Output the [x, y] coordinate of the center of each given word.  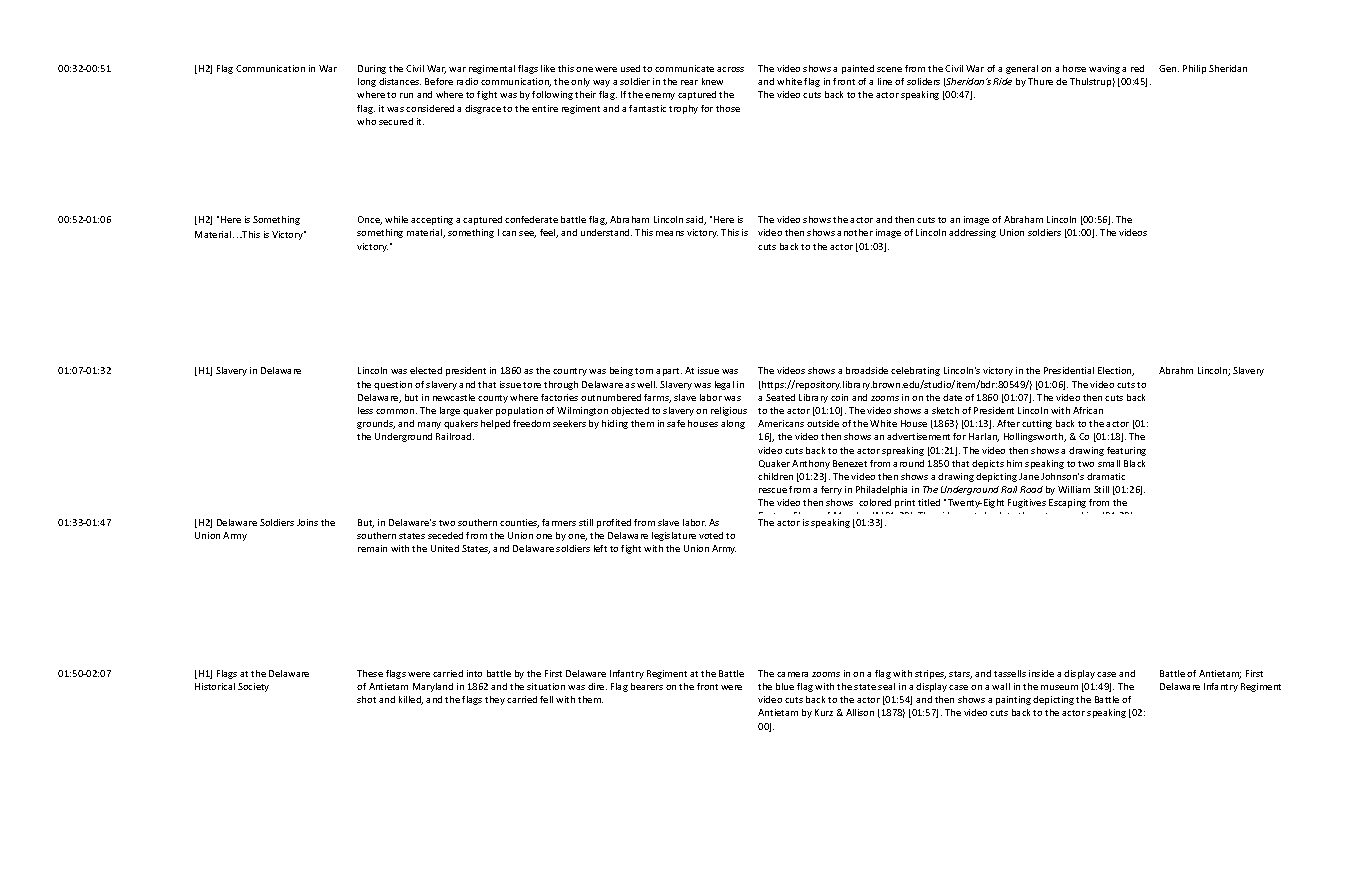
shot [366, 699]
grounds [376, 424]
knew [712, 81]
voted [711, 535]
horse [1074, 68]
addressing [972, 233]
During [372, 69]
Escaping [1067, 503]
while [396, 219]
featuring [1126, 451]
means [670, 233]
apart [669, 372]
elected [426, 370]
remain [372, 548]
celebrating [915, 371]
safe [676, 423]
